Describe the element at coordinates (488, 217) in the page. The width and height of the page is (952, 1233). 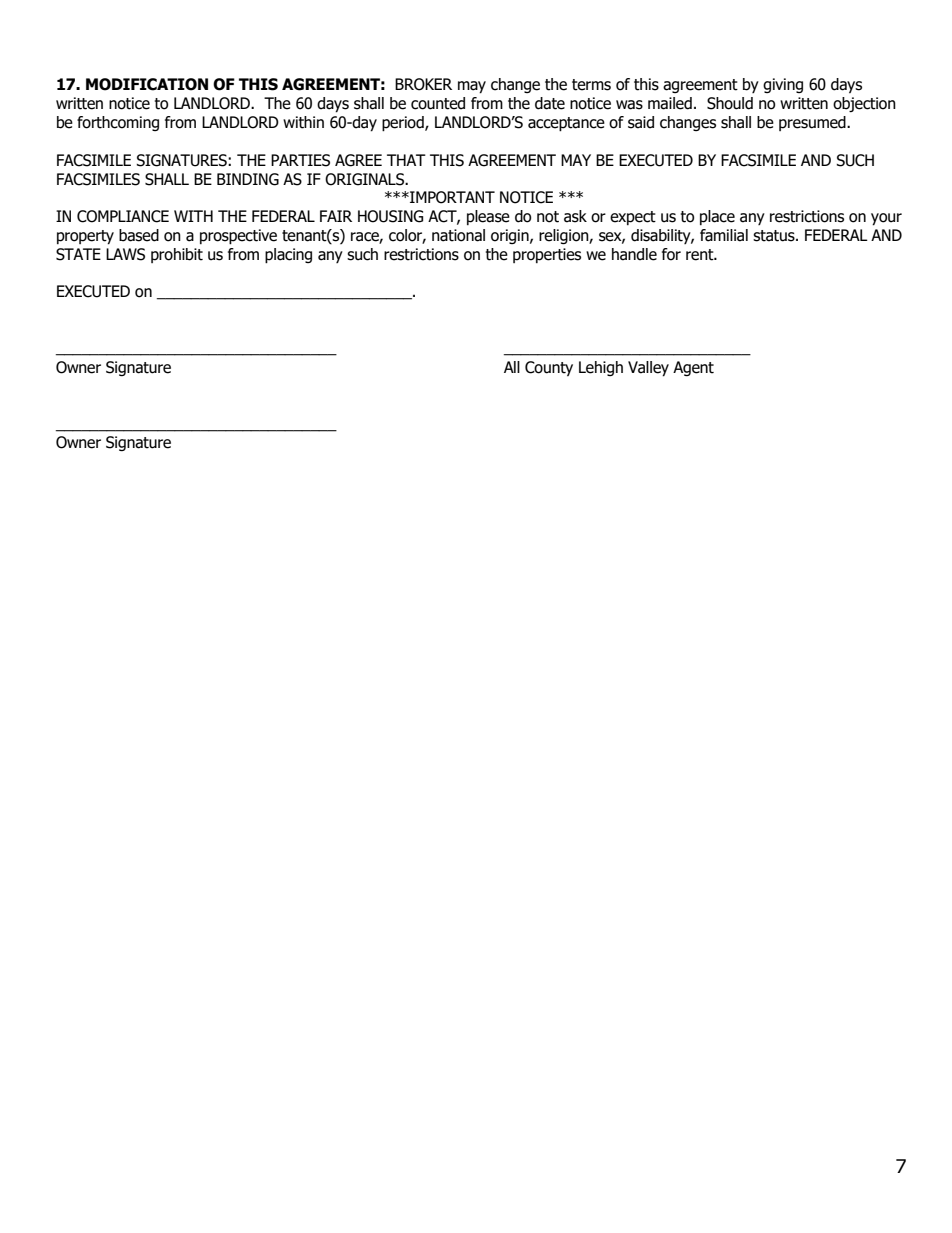
I see `please` at that location.
